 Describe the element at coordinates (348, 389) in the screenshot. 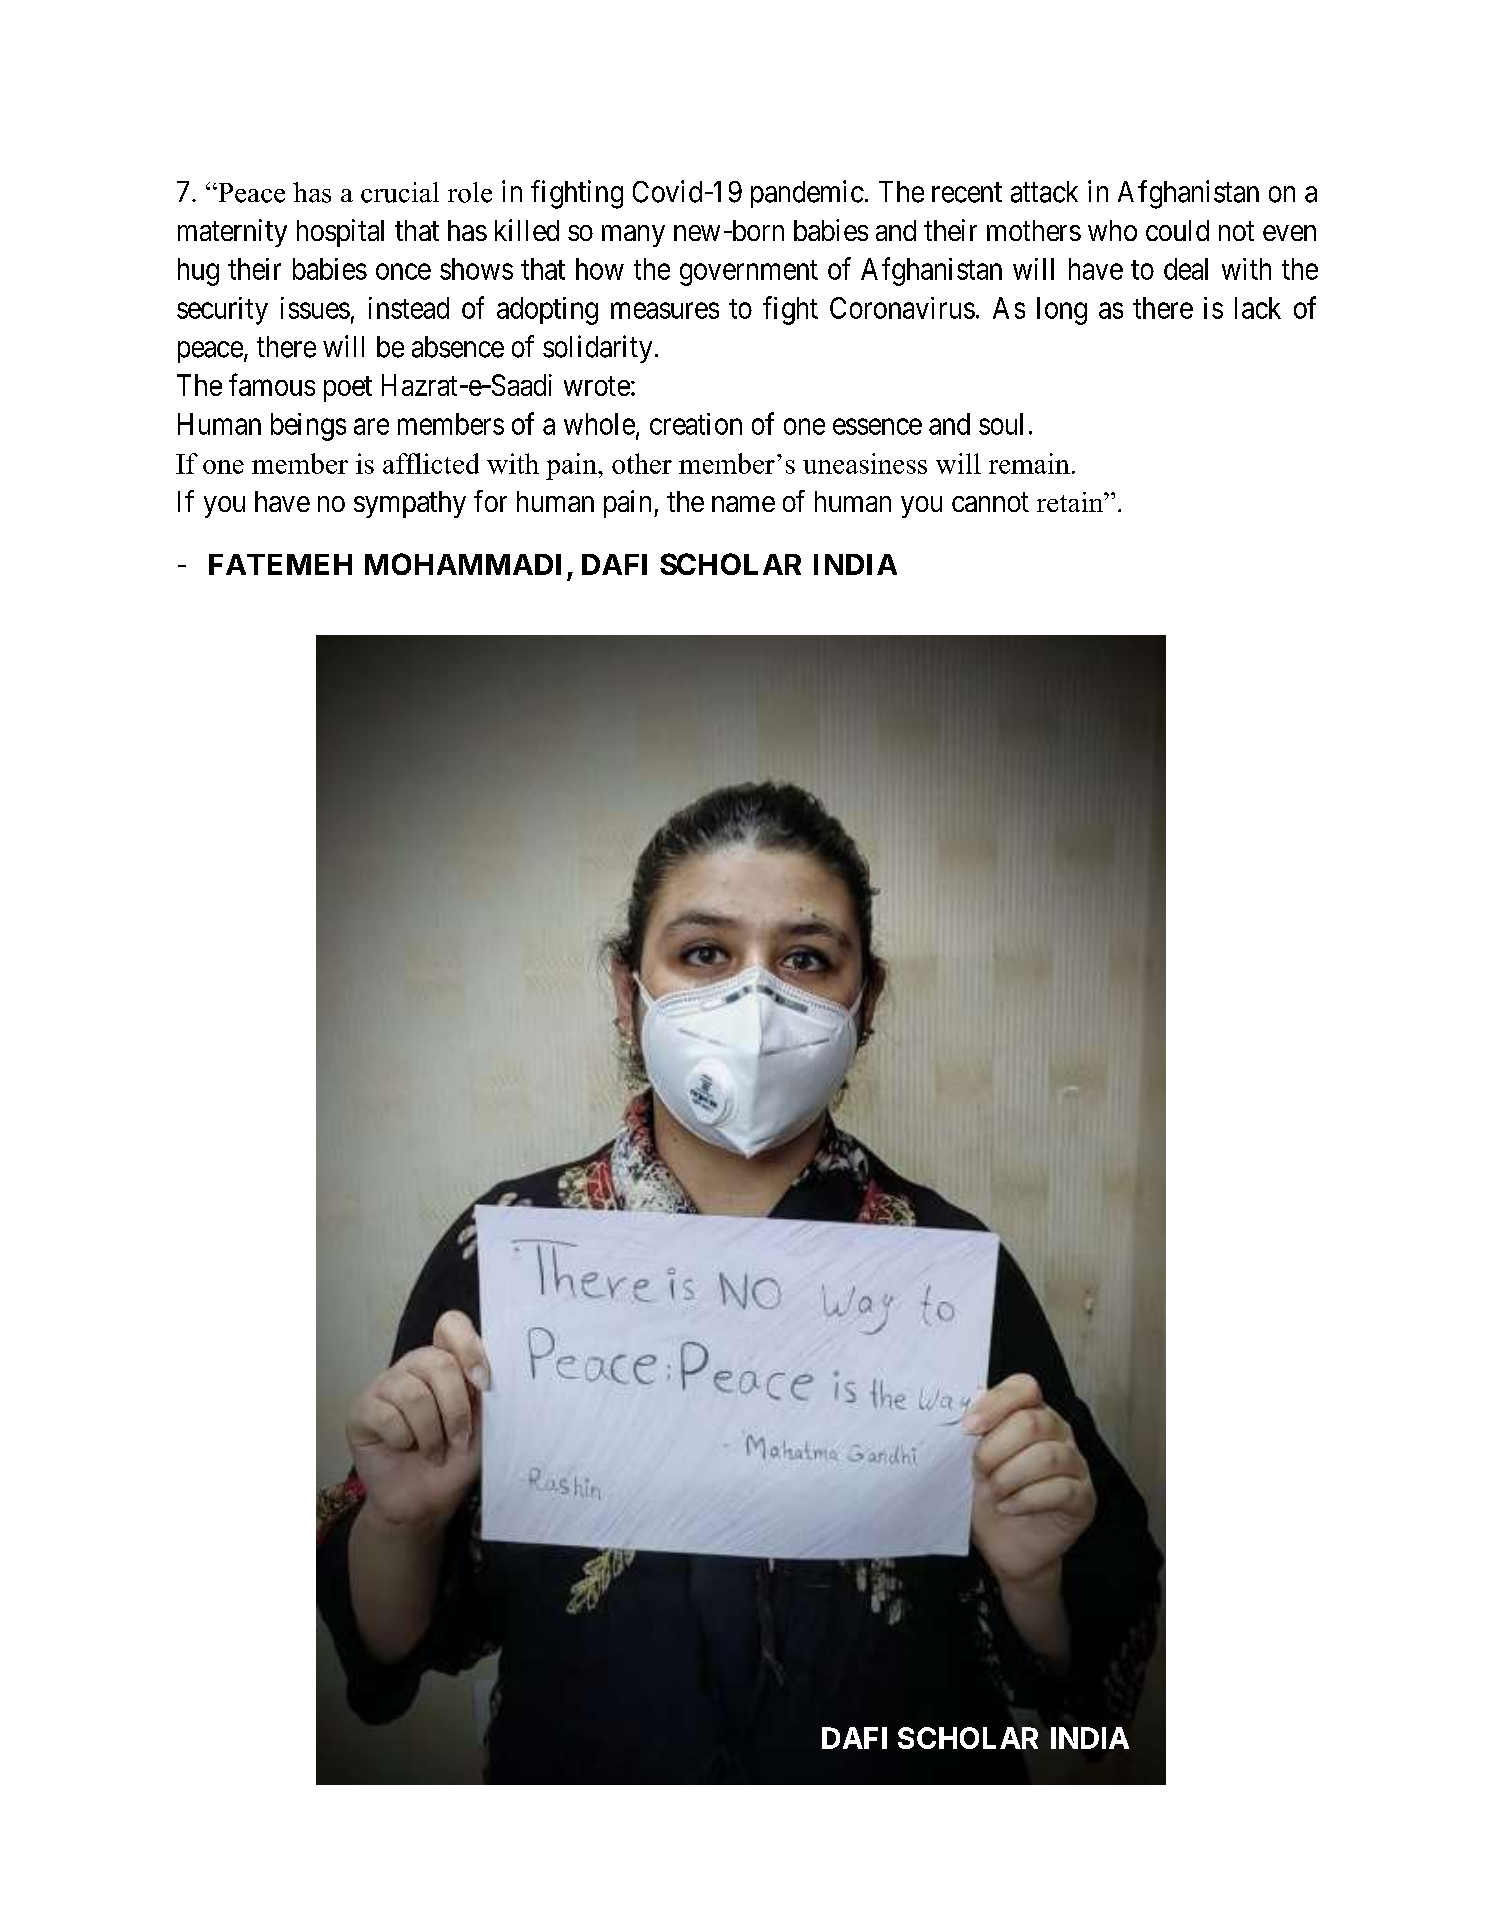

I see `poet` at that location.
